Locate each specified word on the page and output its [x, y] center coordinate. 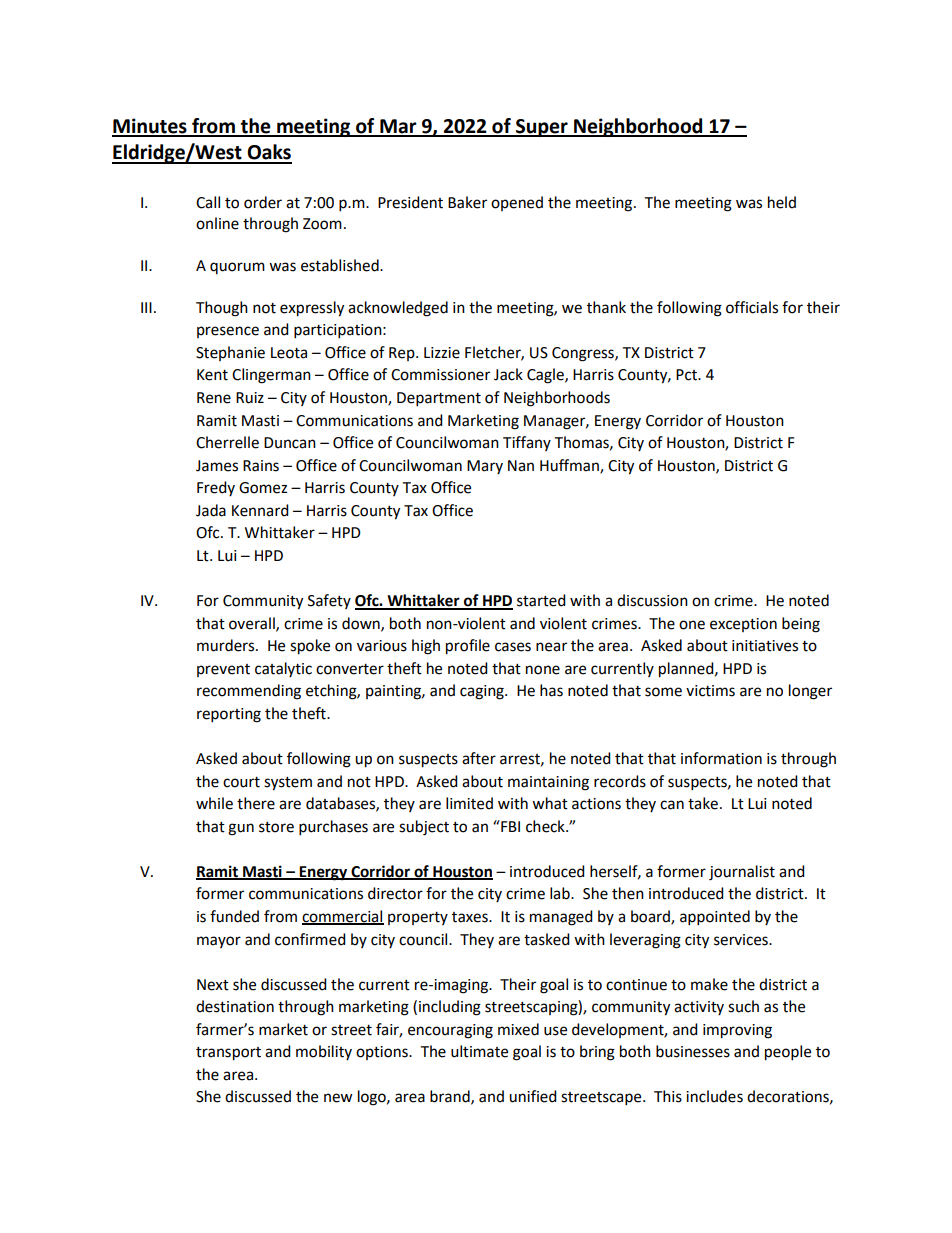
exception [743, 625]
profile [468, 647]
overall [253, 624]
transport [228, 1054]
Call [208, 202]
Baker [467, 202]
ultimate [479, 1051]
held [782, 202]
